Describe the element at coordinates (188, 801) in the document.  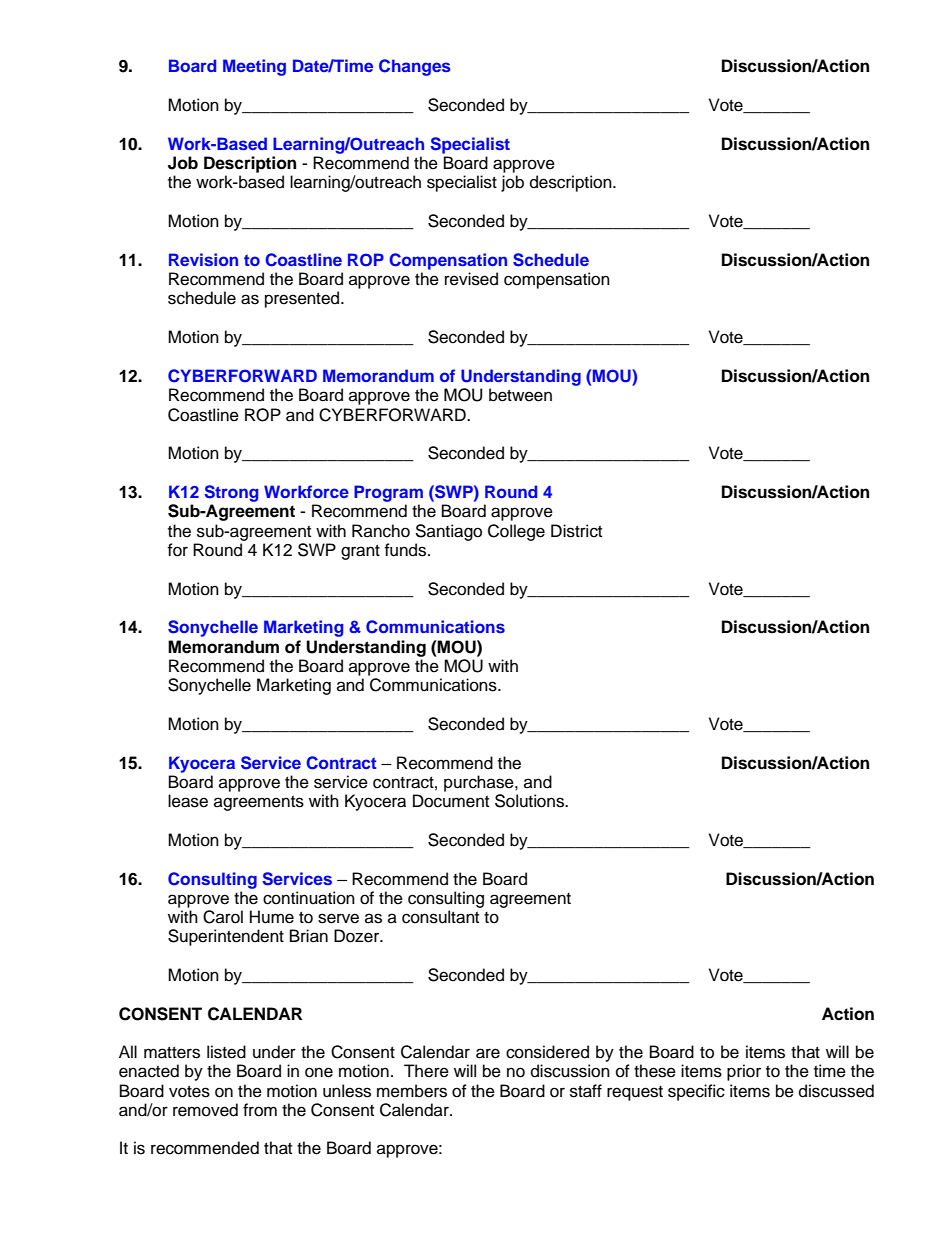
I see `lease` at that location.
